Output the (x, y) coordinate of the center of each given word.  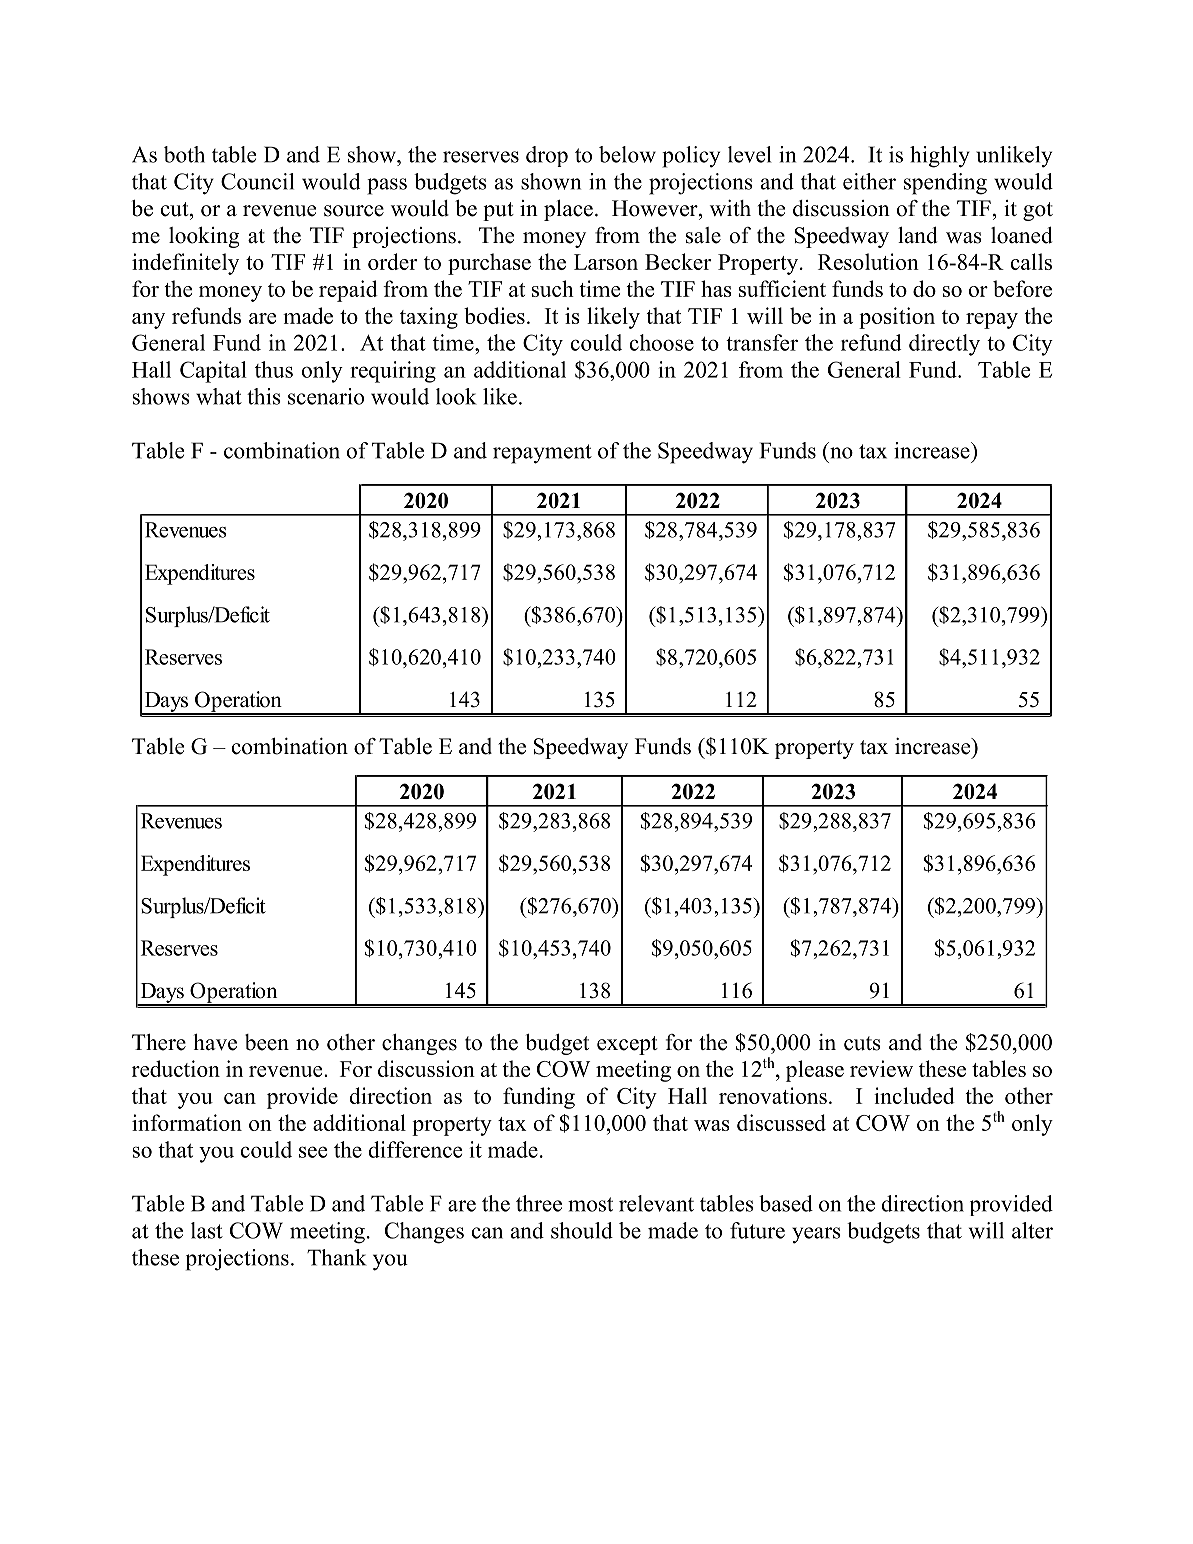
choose (662, 342)
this (264, 396)
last (207, 1230)
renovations (773, 1095)
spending (945, 184)
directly (944, 345)
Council (257, 181)
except (627, 1045)
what (219, 396)
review (881, 1068)
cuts (862, 1043)
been (267, 1042)
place (568, 210)
